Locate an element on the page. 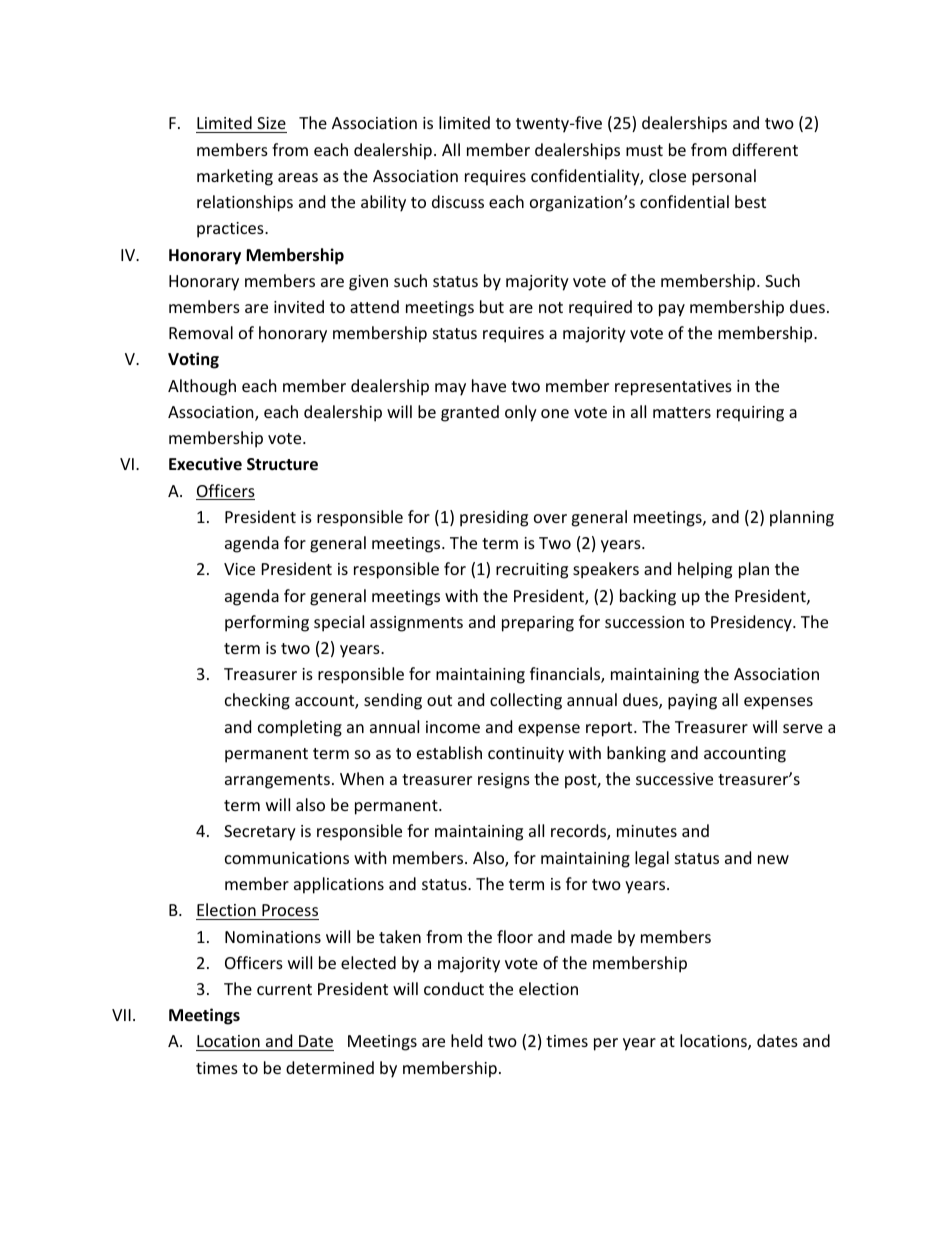 This image has height=1233, width=952. marketing is located at coordinates (235, 177).
